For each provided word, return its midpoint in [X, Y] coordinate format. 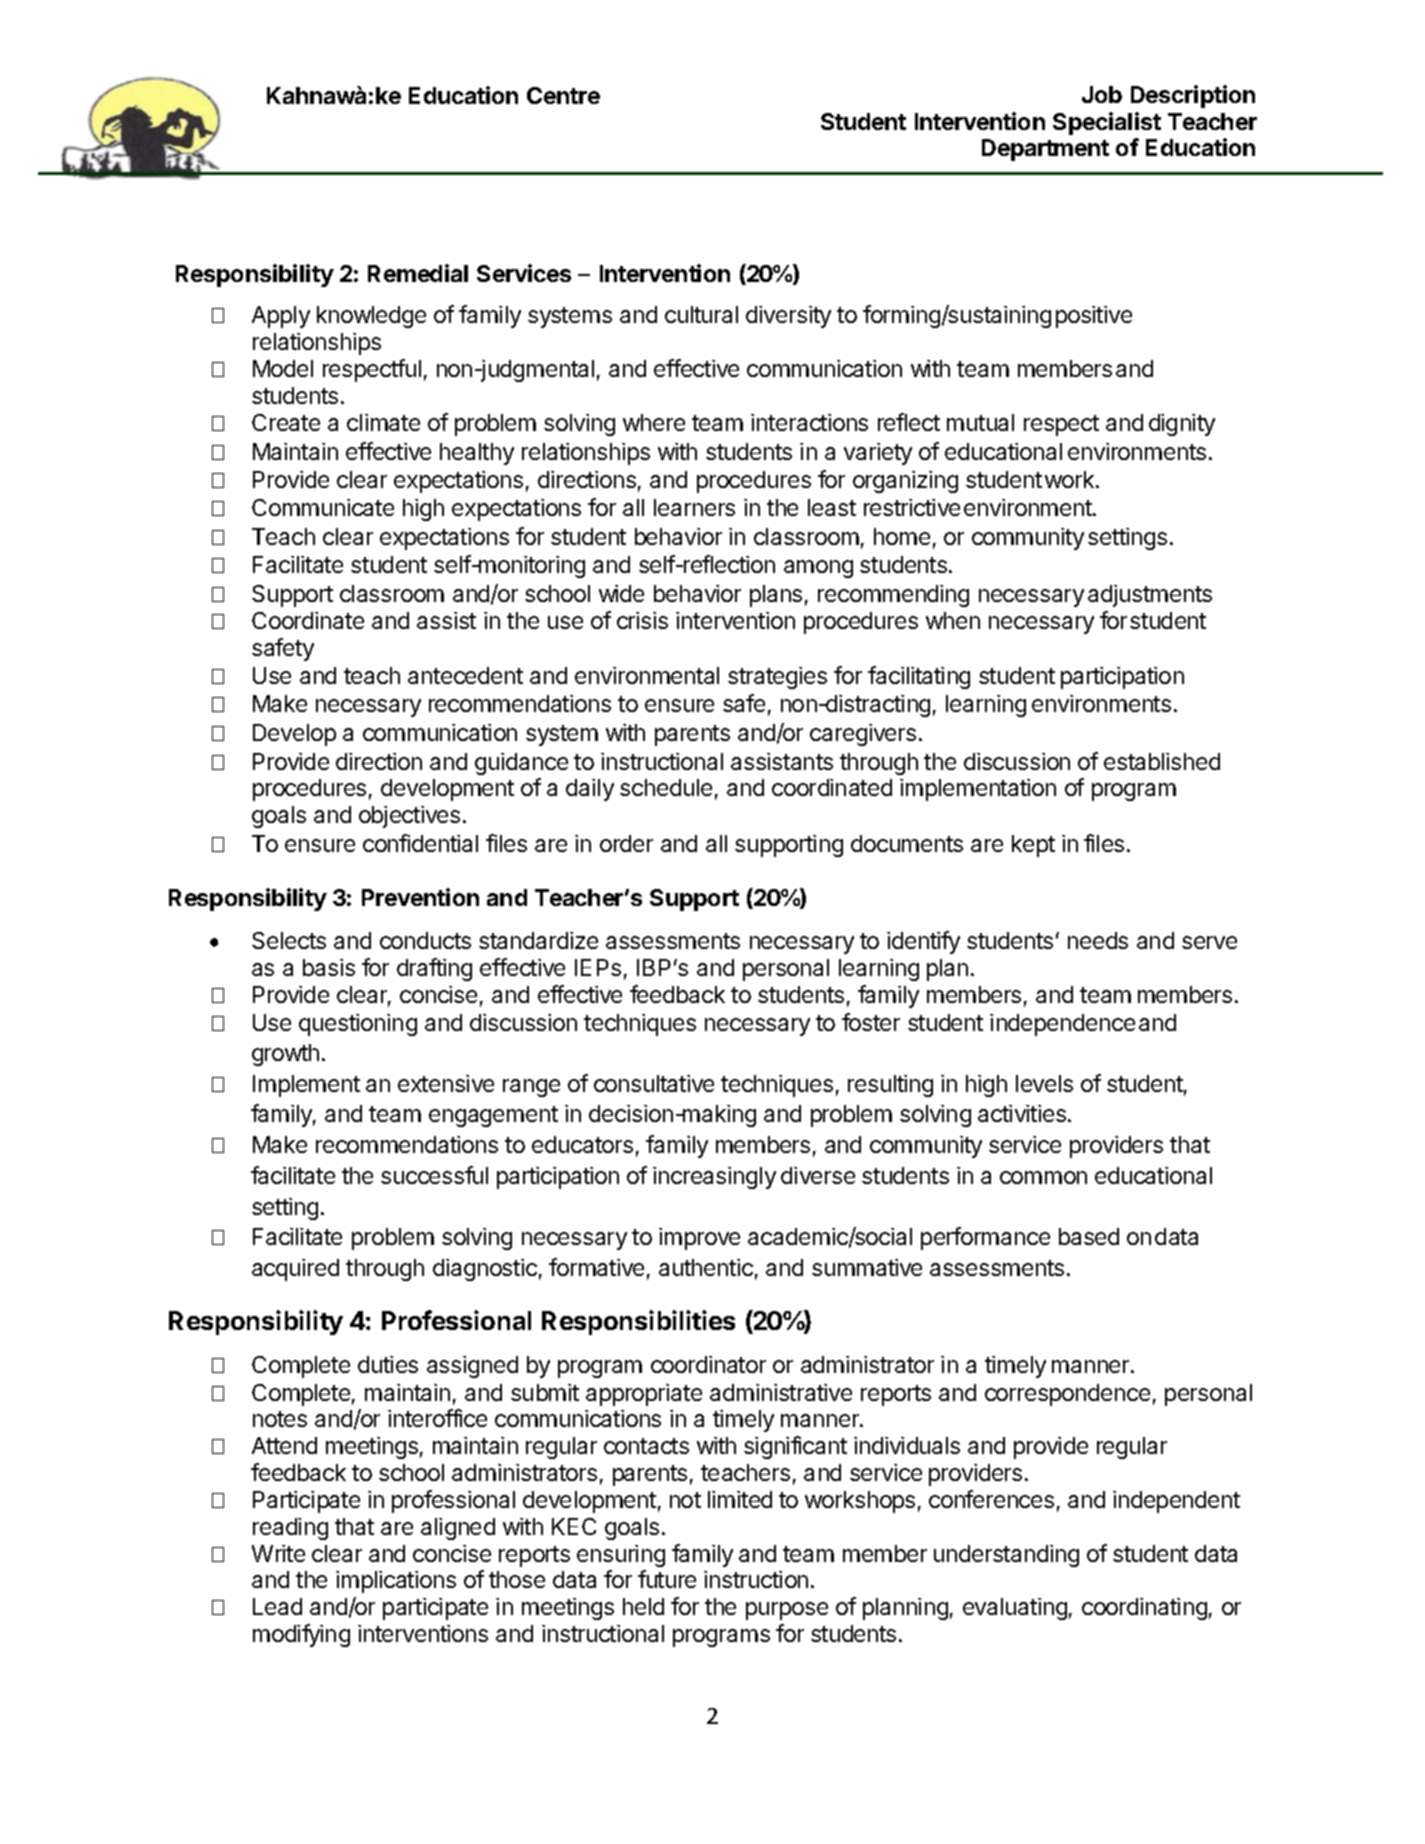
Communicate [323, 507]
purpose [787, 1611]
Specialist [1107, 123]
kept [1033, 846]
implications [396, 1582]
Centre [563, 95]
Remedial [418, 273]
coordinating [1144, 1609]
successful [434, 1175]
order [626, 843]
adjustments [1150, 596]
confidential [420, 843]
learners [694, 507]
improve [699, 1239]
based [1089, 1236]
